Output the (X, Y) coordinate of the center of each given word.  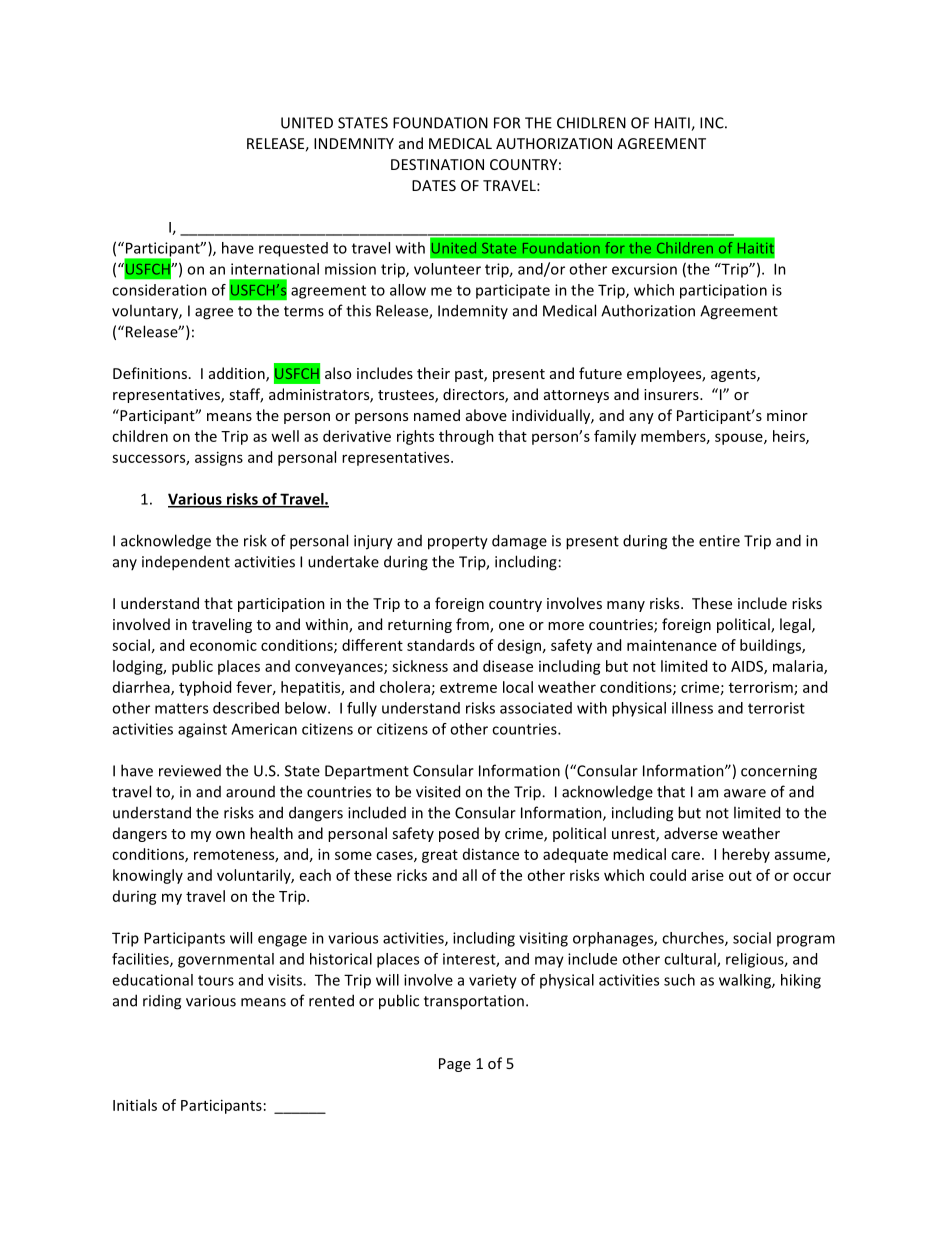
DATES (434, 185)
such (679, 980)
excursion (644, 269)
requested (293, 249)
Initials (135, 1105)
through (466, 437)
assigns (219, 458)
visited (438, 791)
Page (455, 1065)
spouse (740, 439)
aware (745, 793)
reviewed (190, 771)
